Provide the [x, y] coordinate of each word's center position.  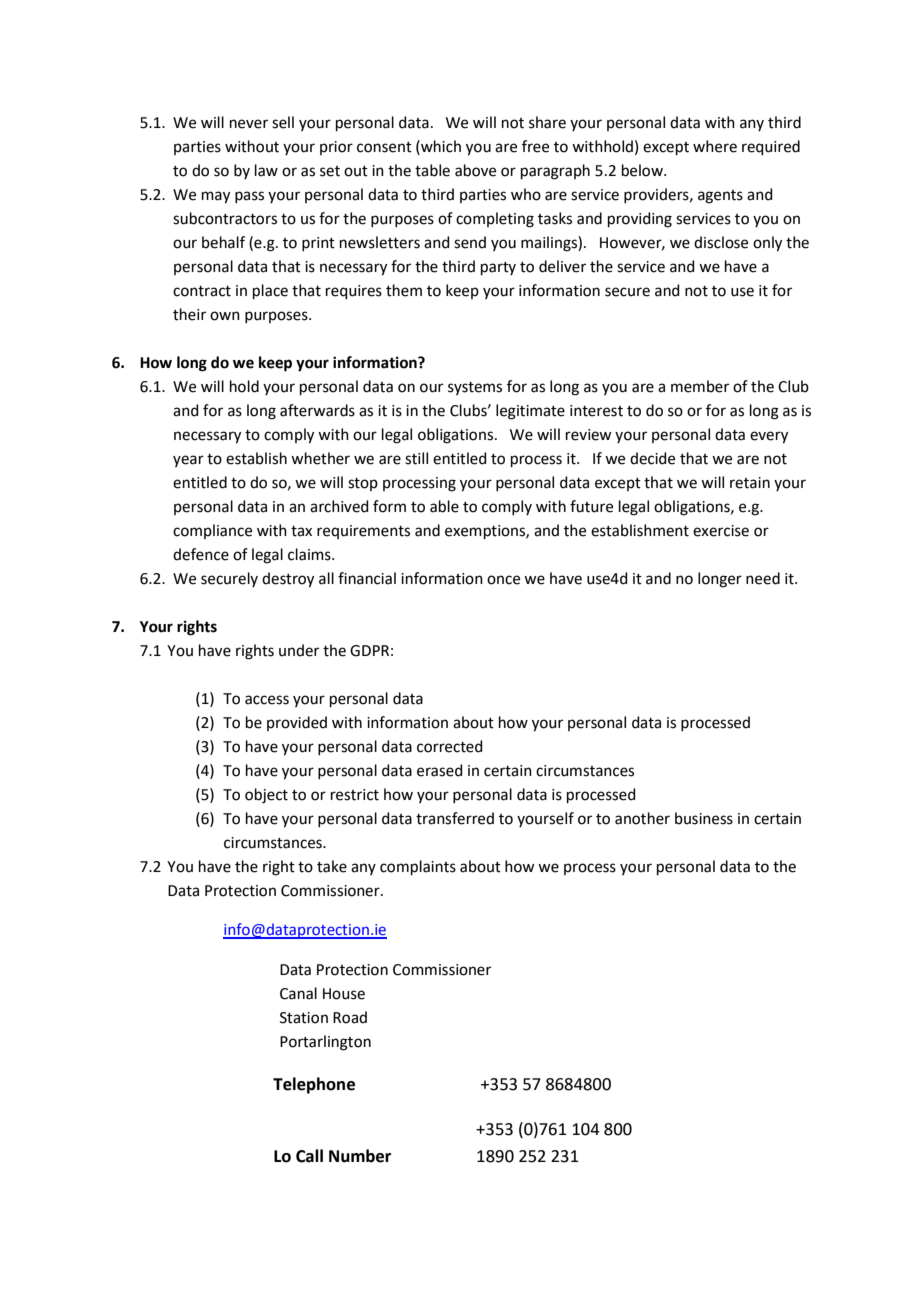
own [225, 316]
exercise [721, 531]
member [700, 386]
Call [309, 1156]
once [503, 580]
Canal [298, 993]
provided [297, 723]
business [704, 818]
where [715, 146]
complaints [418, 867]
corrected [450, 746]
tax [301, 531]
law [266, 170]
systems [475, 388]
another [642, 818]
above [475, 170]
